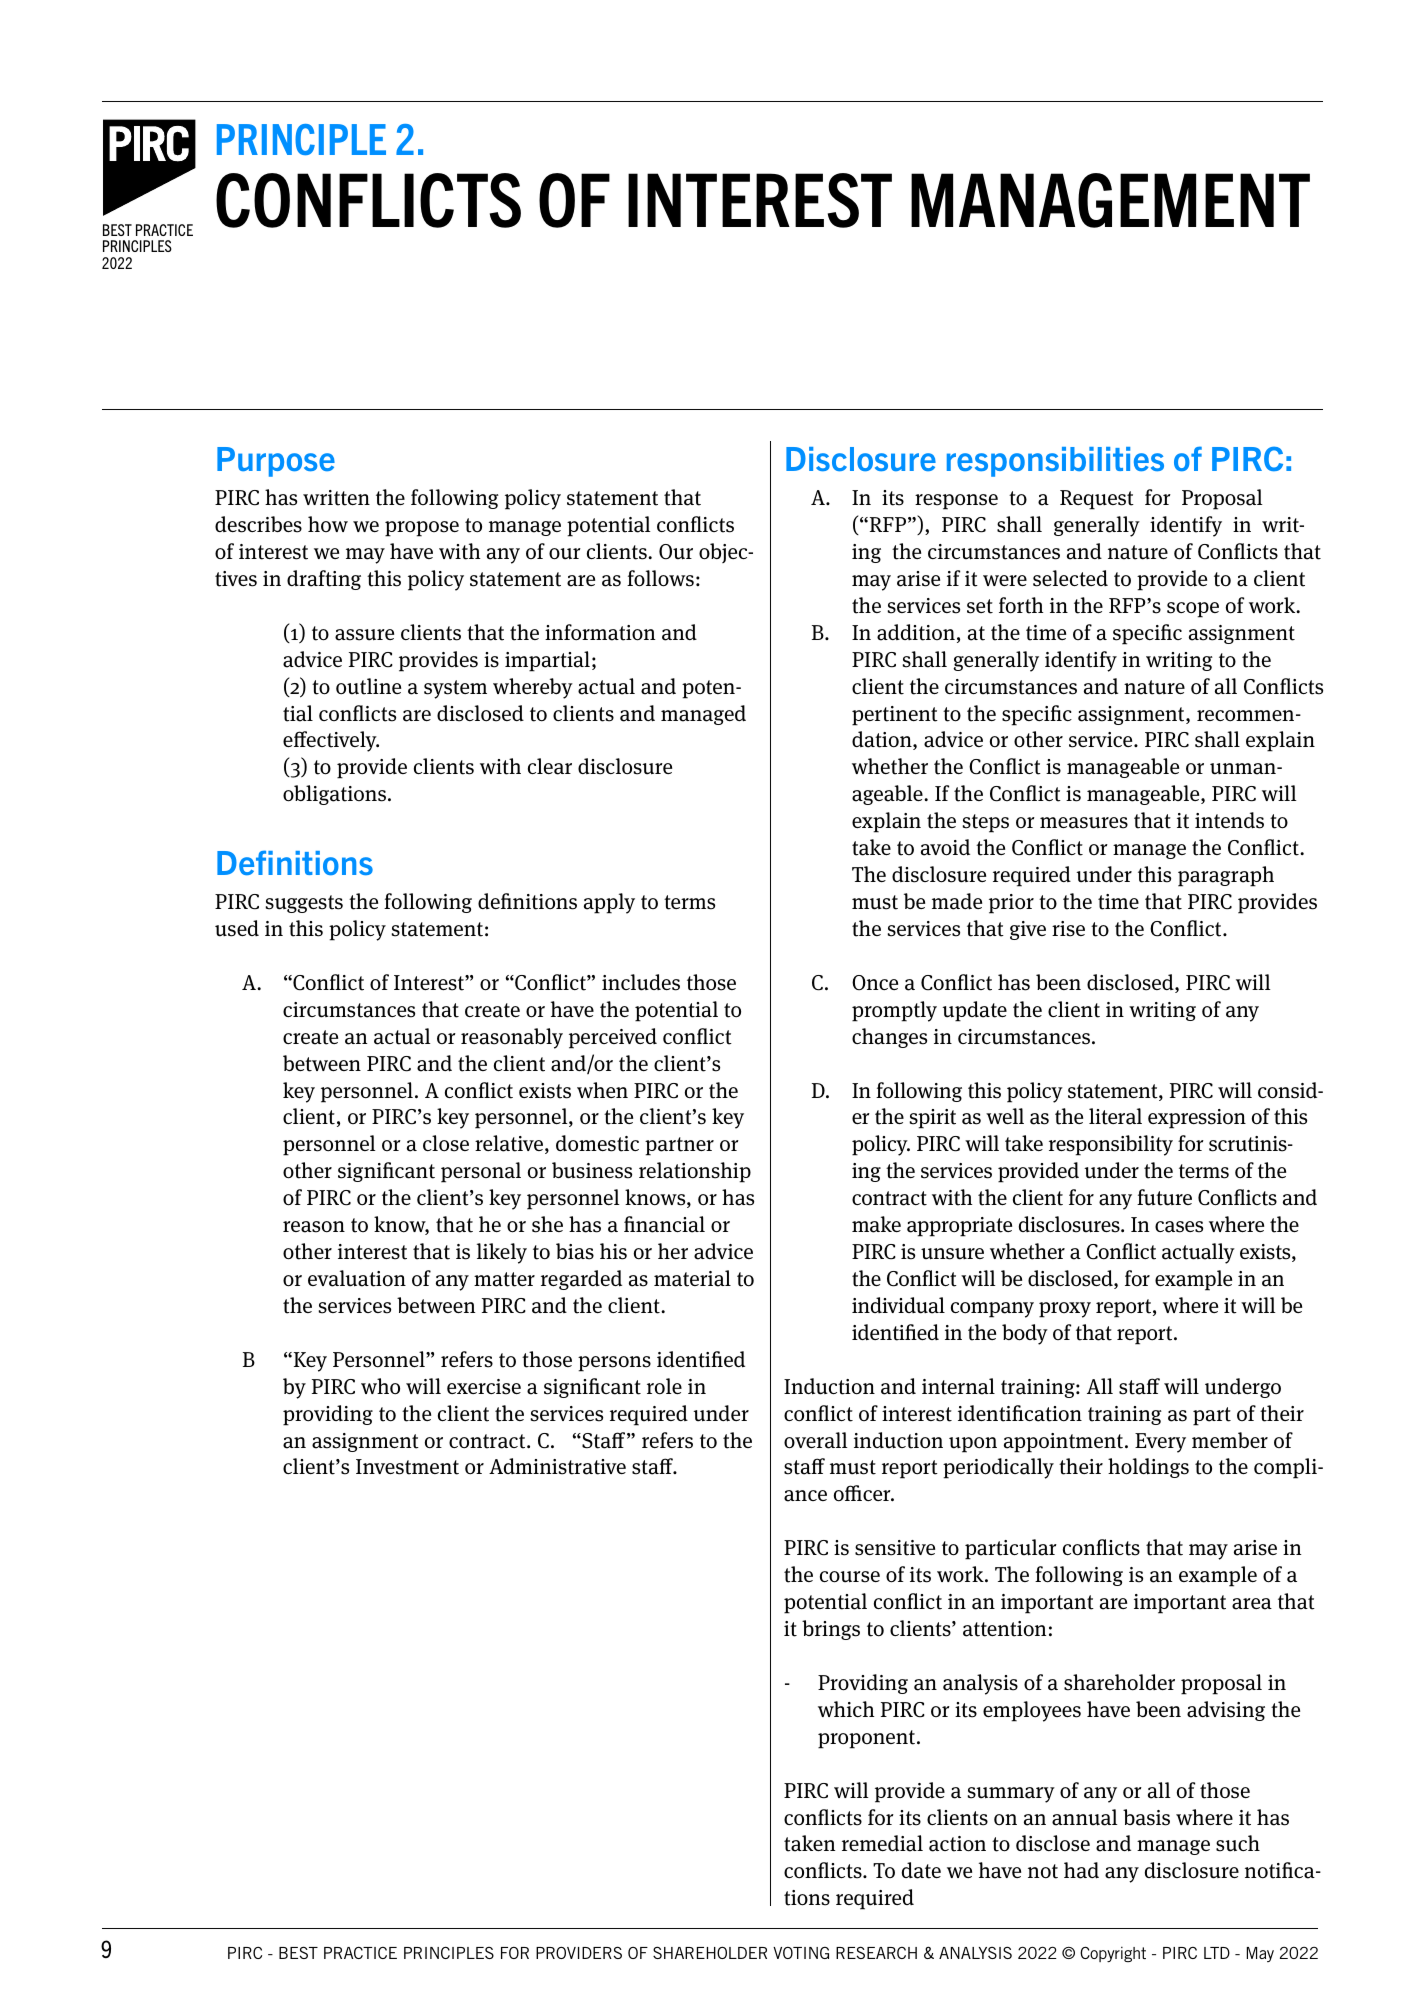 The height and width of the screenshot is (2015, 1425). Describe the element at coordinates (660, 578) in the screenshot. I see `follows` at that location.
